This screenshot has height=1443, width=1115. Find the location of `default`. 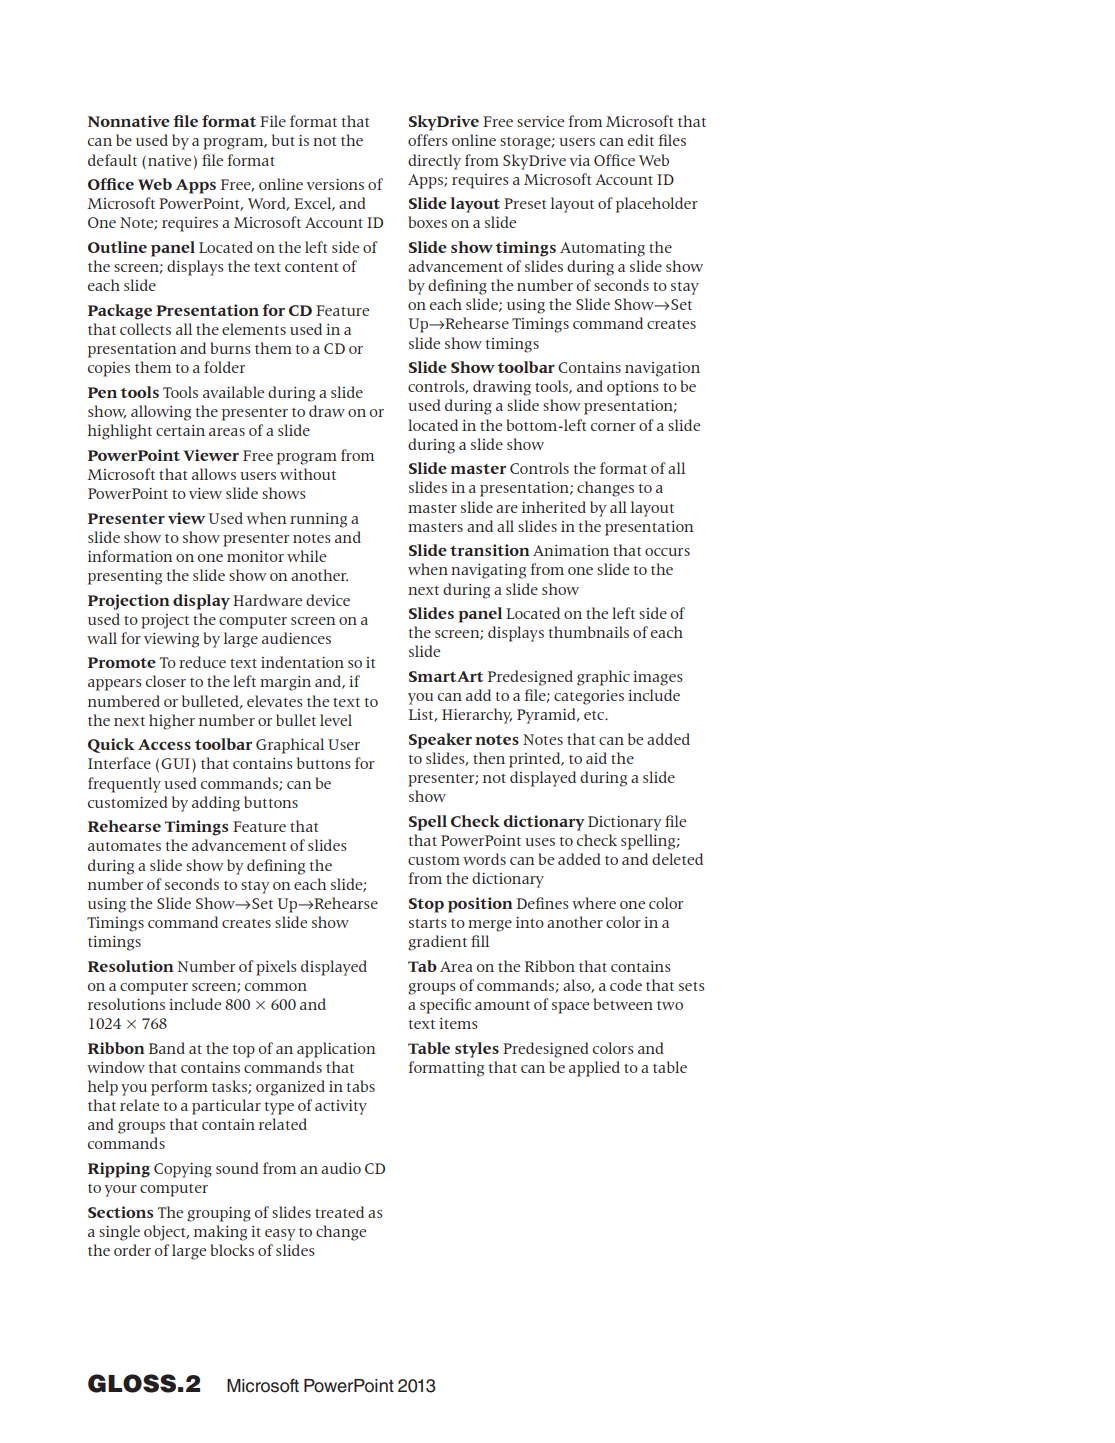

default is located at coordinates (112, 160).
